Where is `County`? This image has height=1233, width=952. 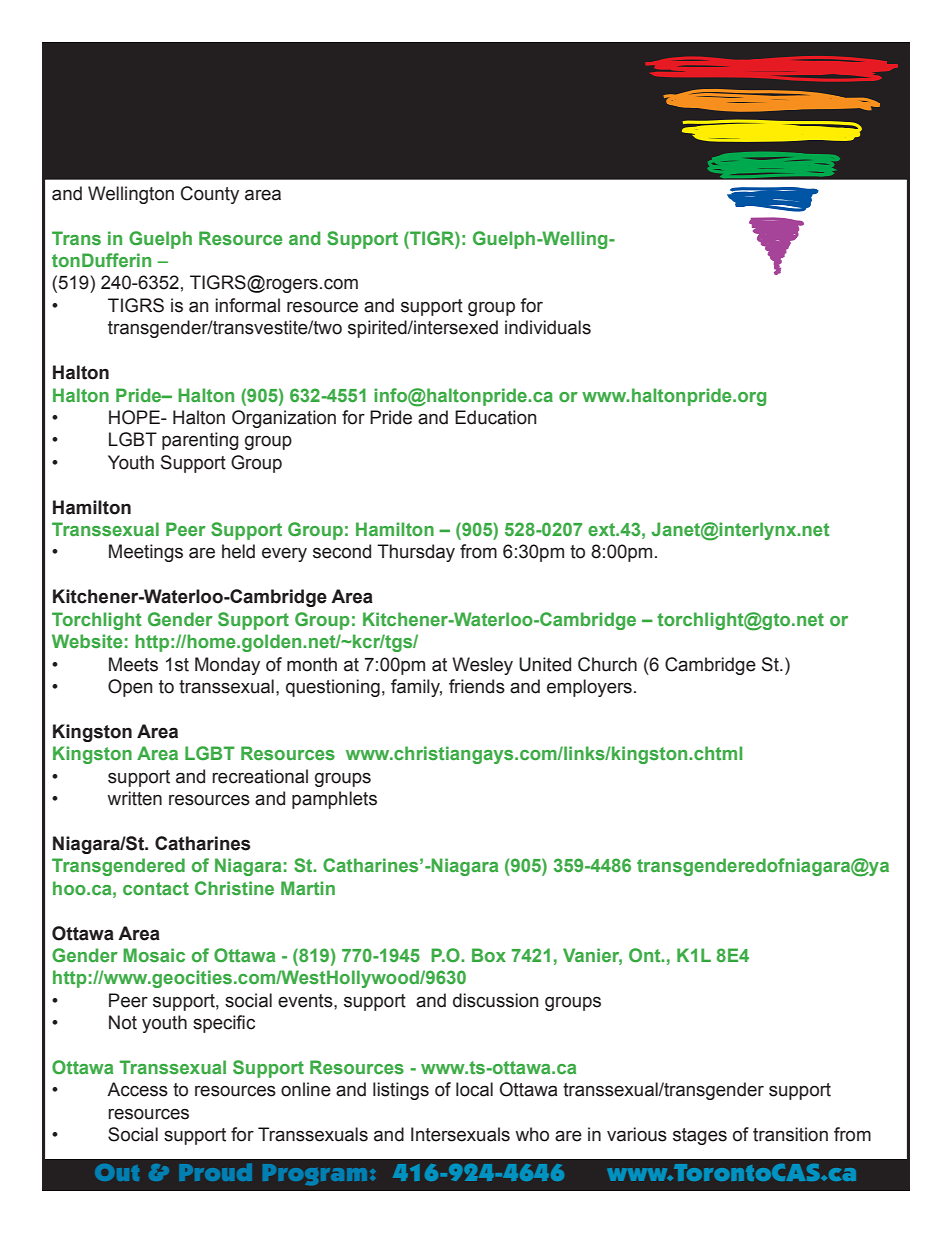 County is located at coordinates (210, 195).
